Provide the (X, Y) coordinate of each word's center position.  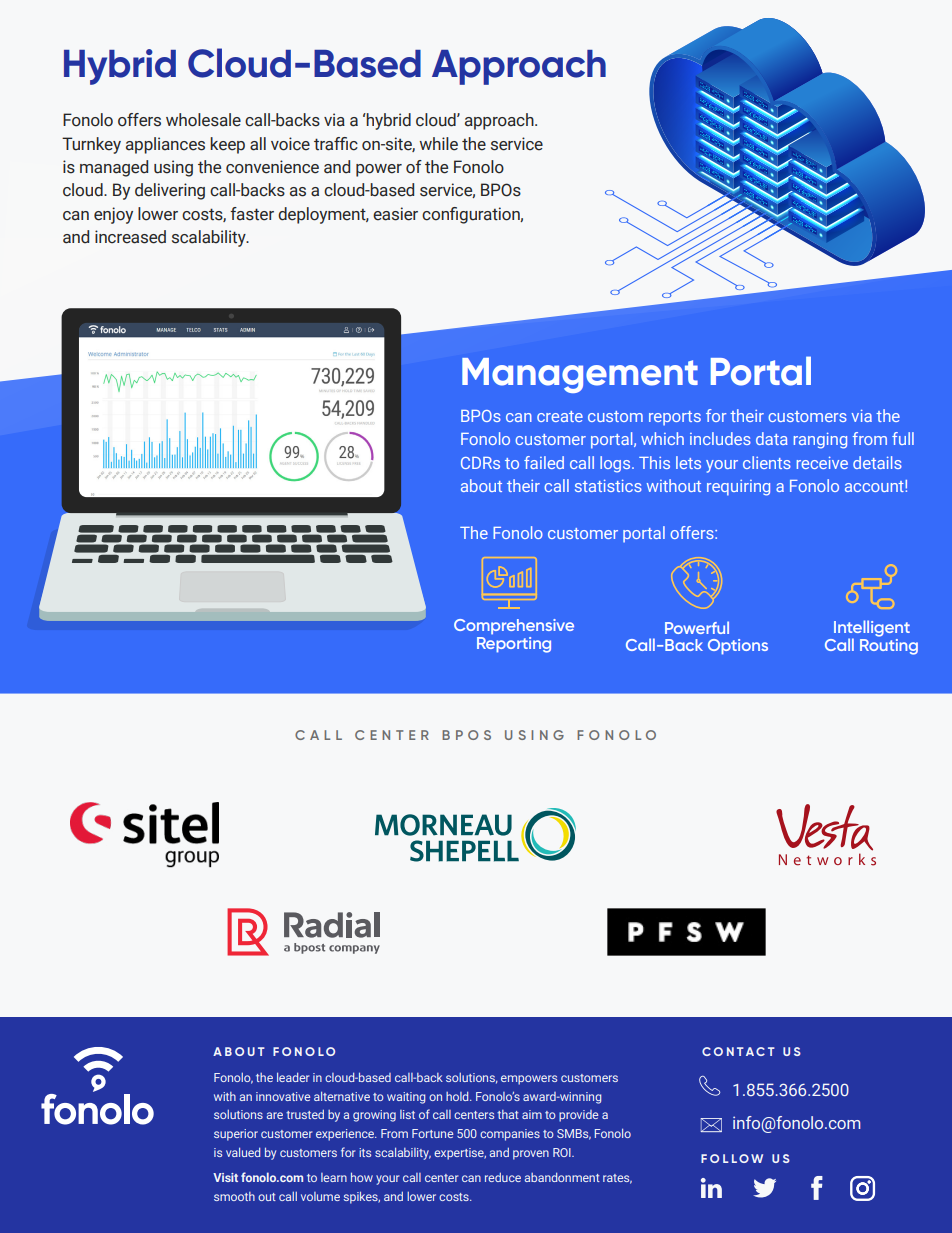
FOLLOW (732, 1158)
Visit (225, 1177)
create (560, 416)
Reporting (514, 643)
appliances (165, 145)
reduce (503, 1177)
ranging (820, 441)
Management (580, 375)
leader (293, 1077)
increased (130, 237)
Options (738, 647)
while (438, 144)
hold (458, 1096)
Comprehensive (514, 627)
